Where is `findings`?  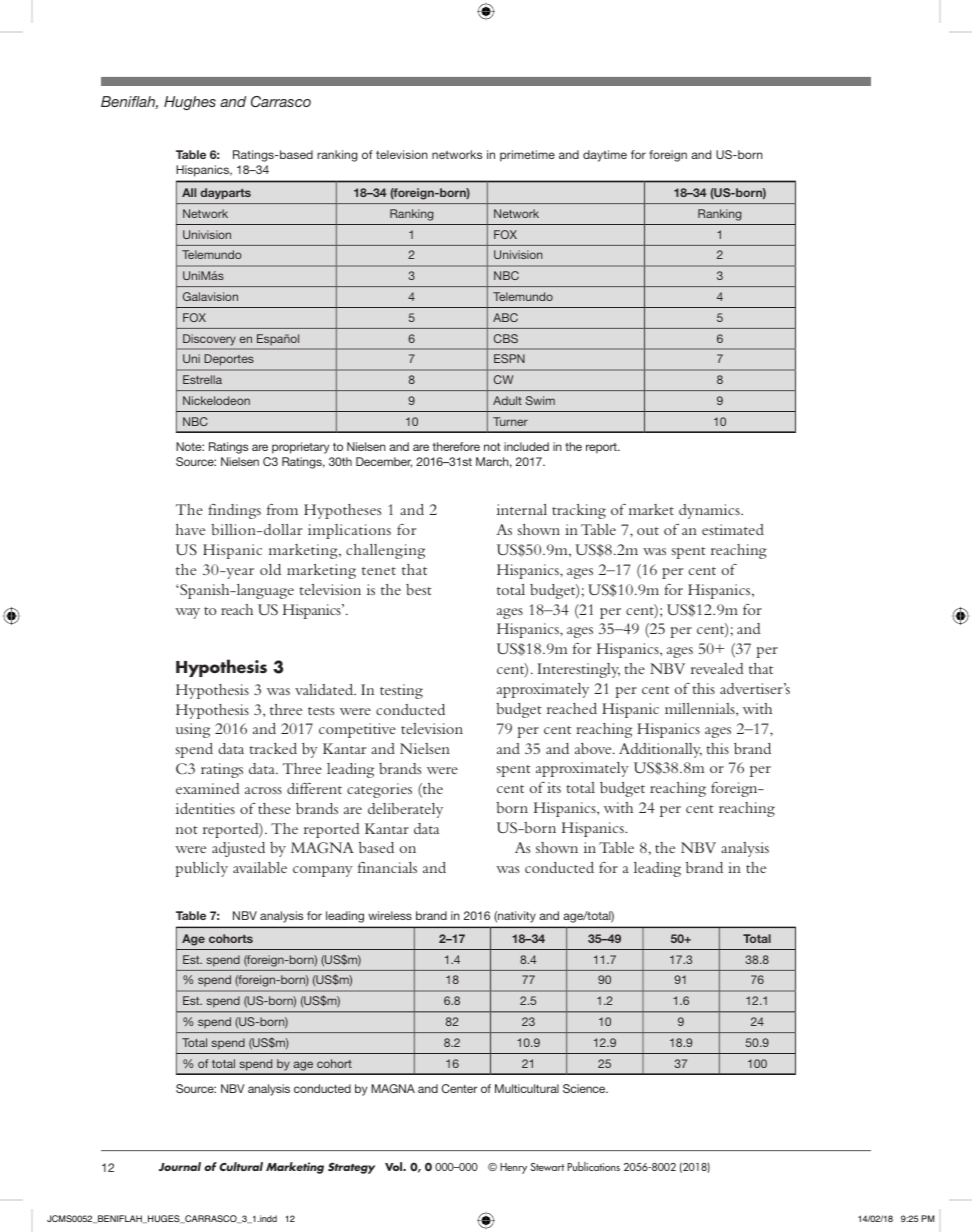 findings is located at coordinates (234, 511).
